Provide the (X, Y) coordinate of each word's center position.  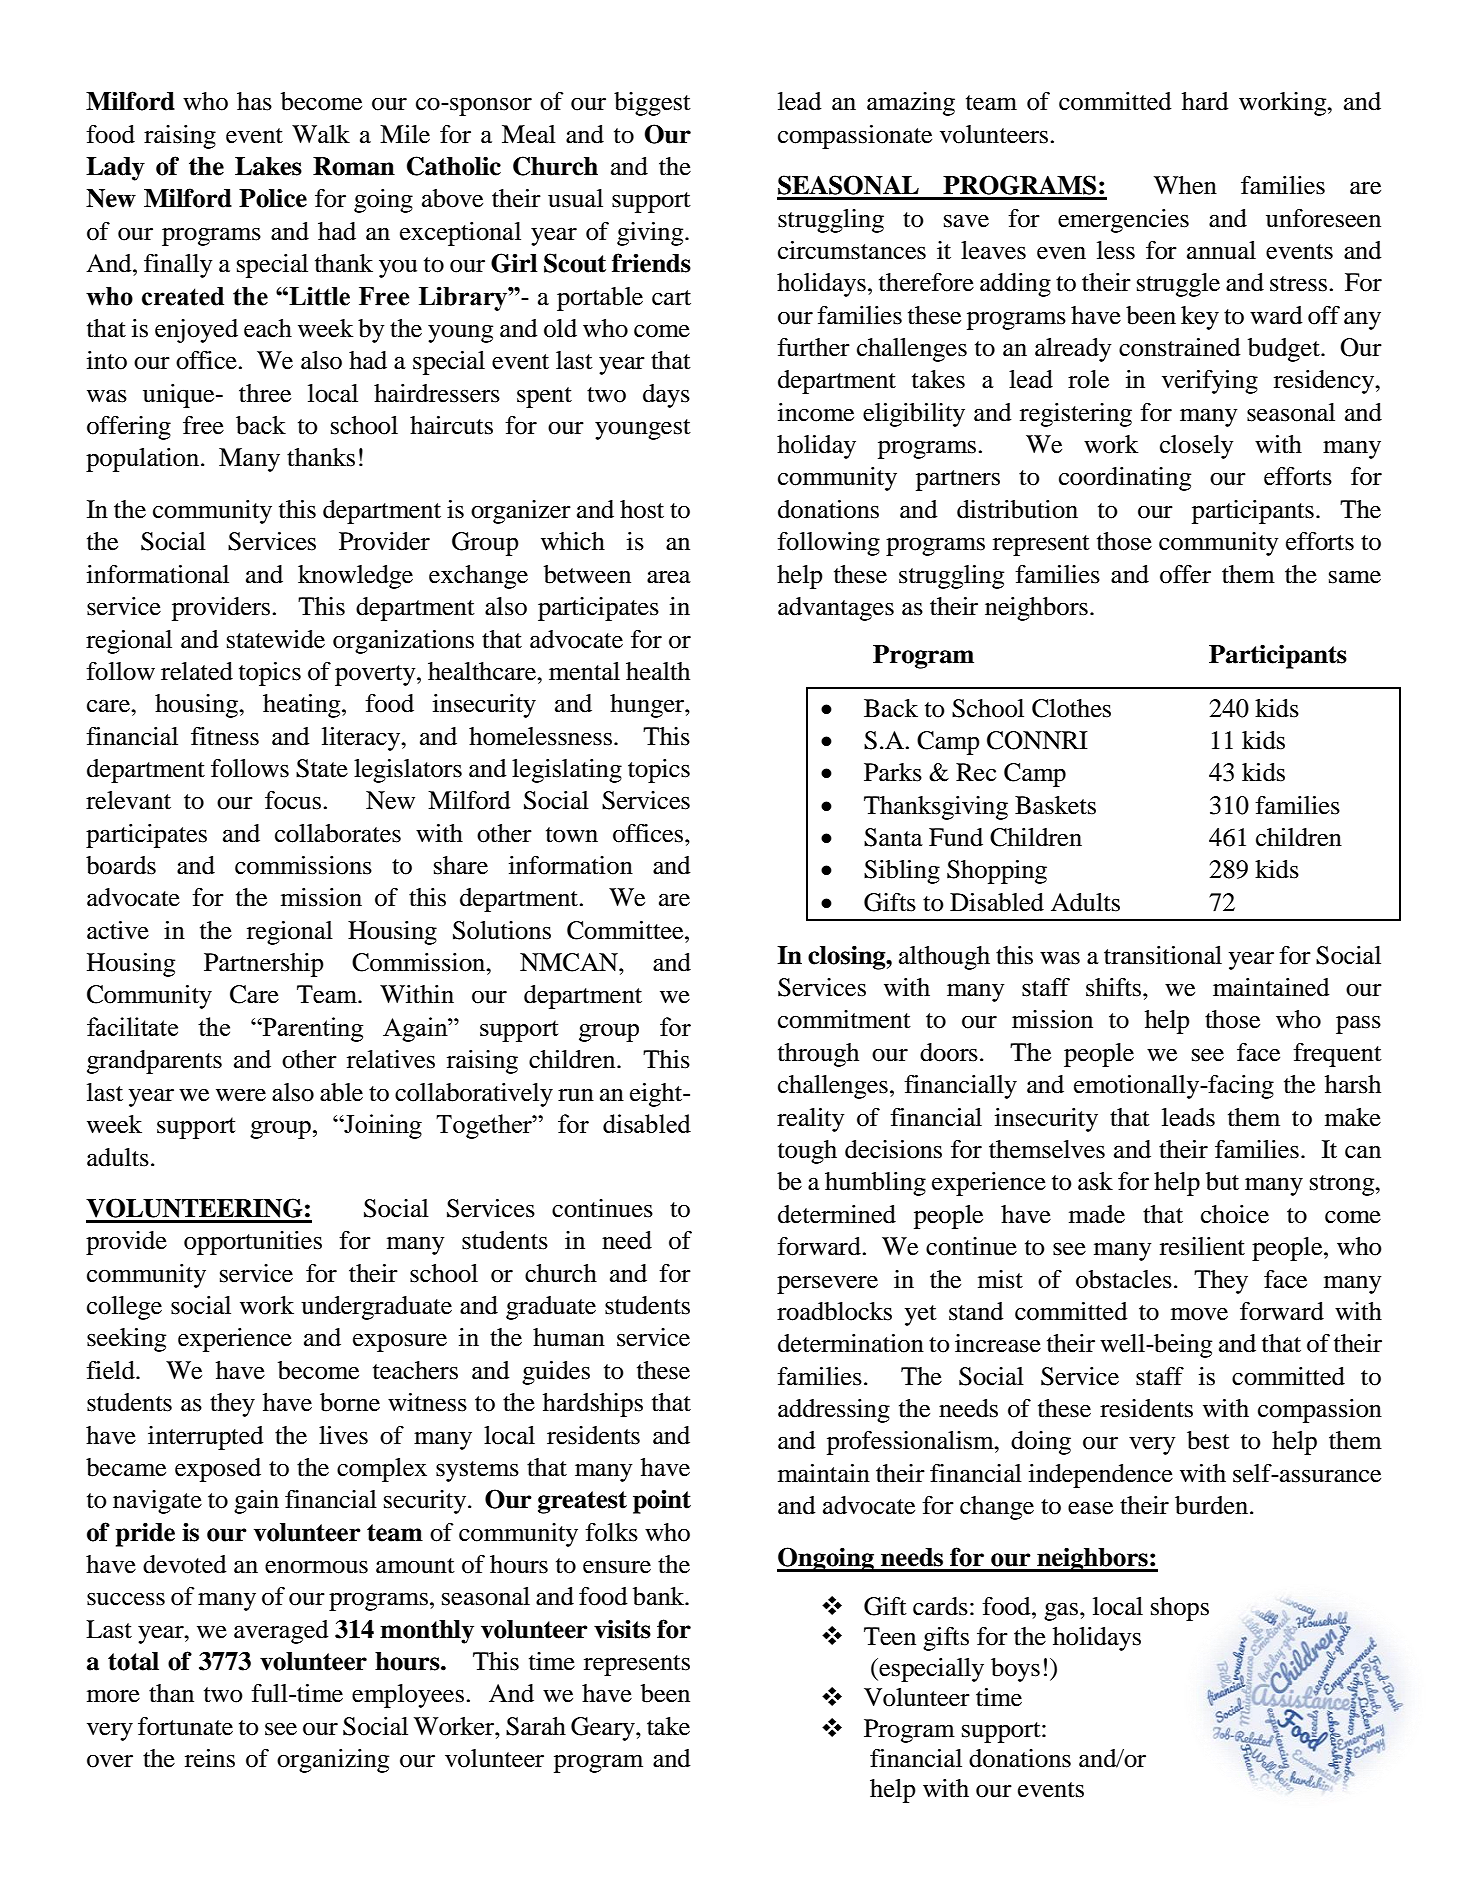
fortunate (185, 1726)
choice (1235, 1214)
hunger (648, 706)
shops (1180, 1609)
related (197, 671)
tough (807, 1152)
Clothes (1071, 708)
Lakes (268, 166)
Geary (604, 1729)
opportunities (253, 1243)
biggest (652, 104)
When (1185, 185)
